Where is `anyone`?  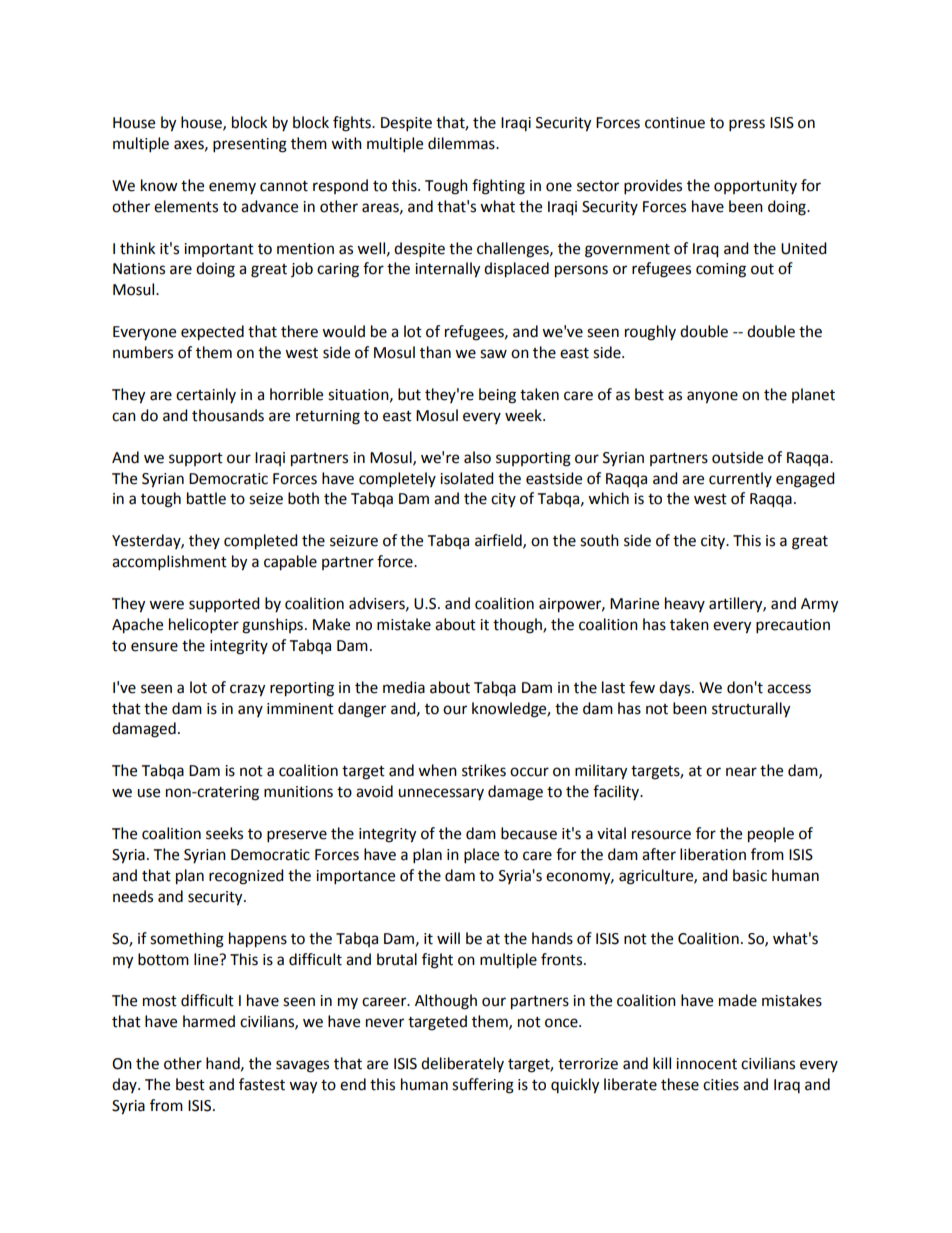
anyone is located at coordinates (712, 397).
